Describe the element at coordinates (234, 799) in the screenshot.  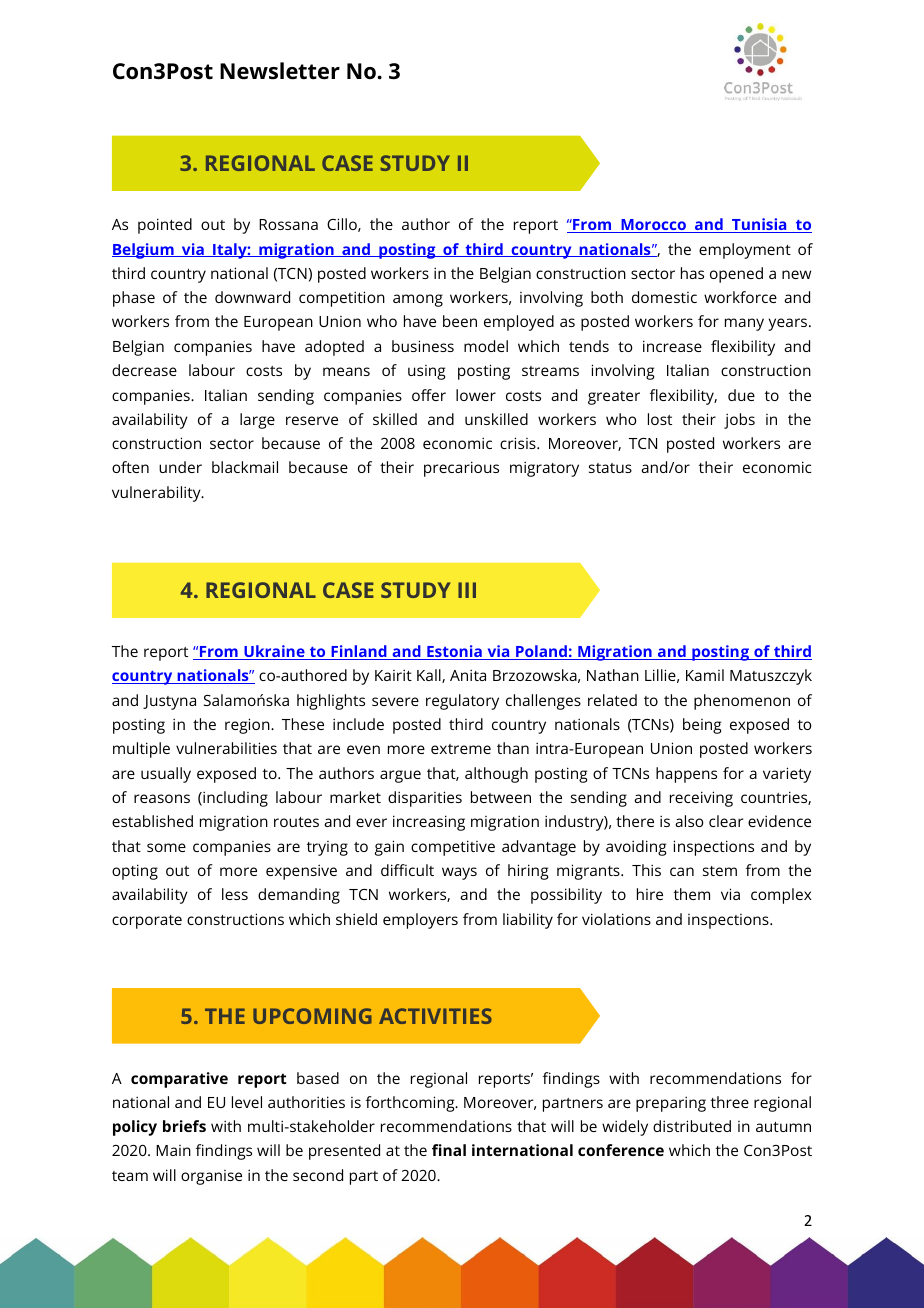
I see `including` at that location.
